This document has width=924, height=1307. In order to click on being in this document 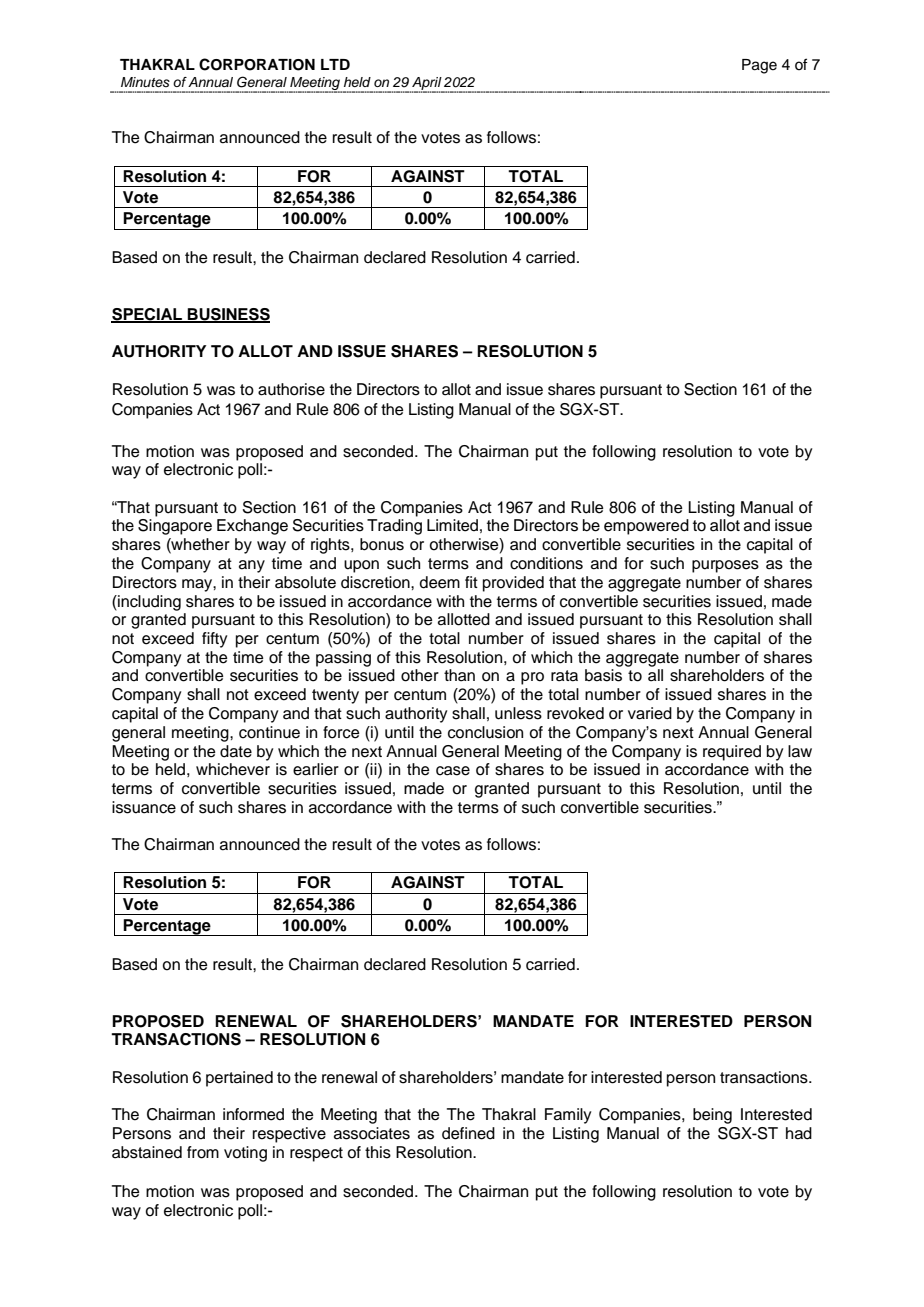, I will do `click(712, 1116)`.
